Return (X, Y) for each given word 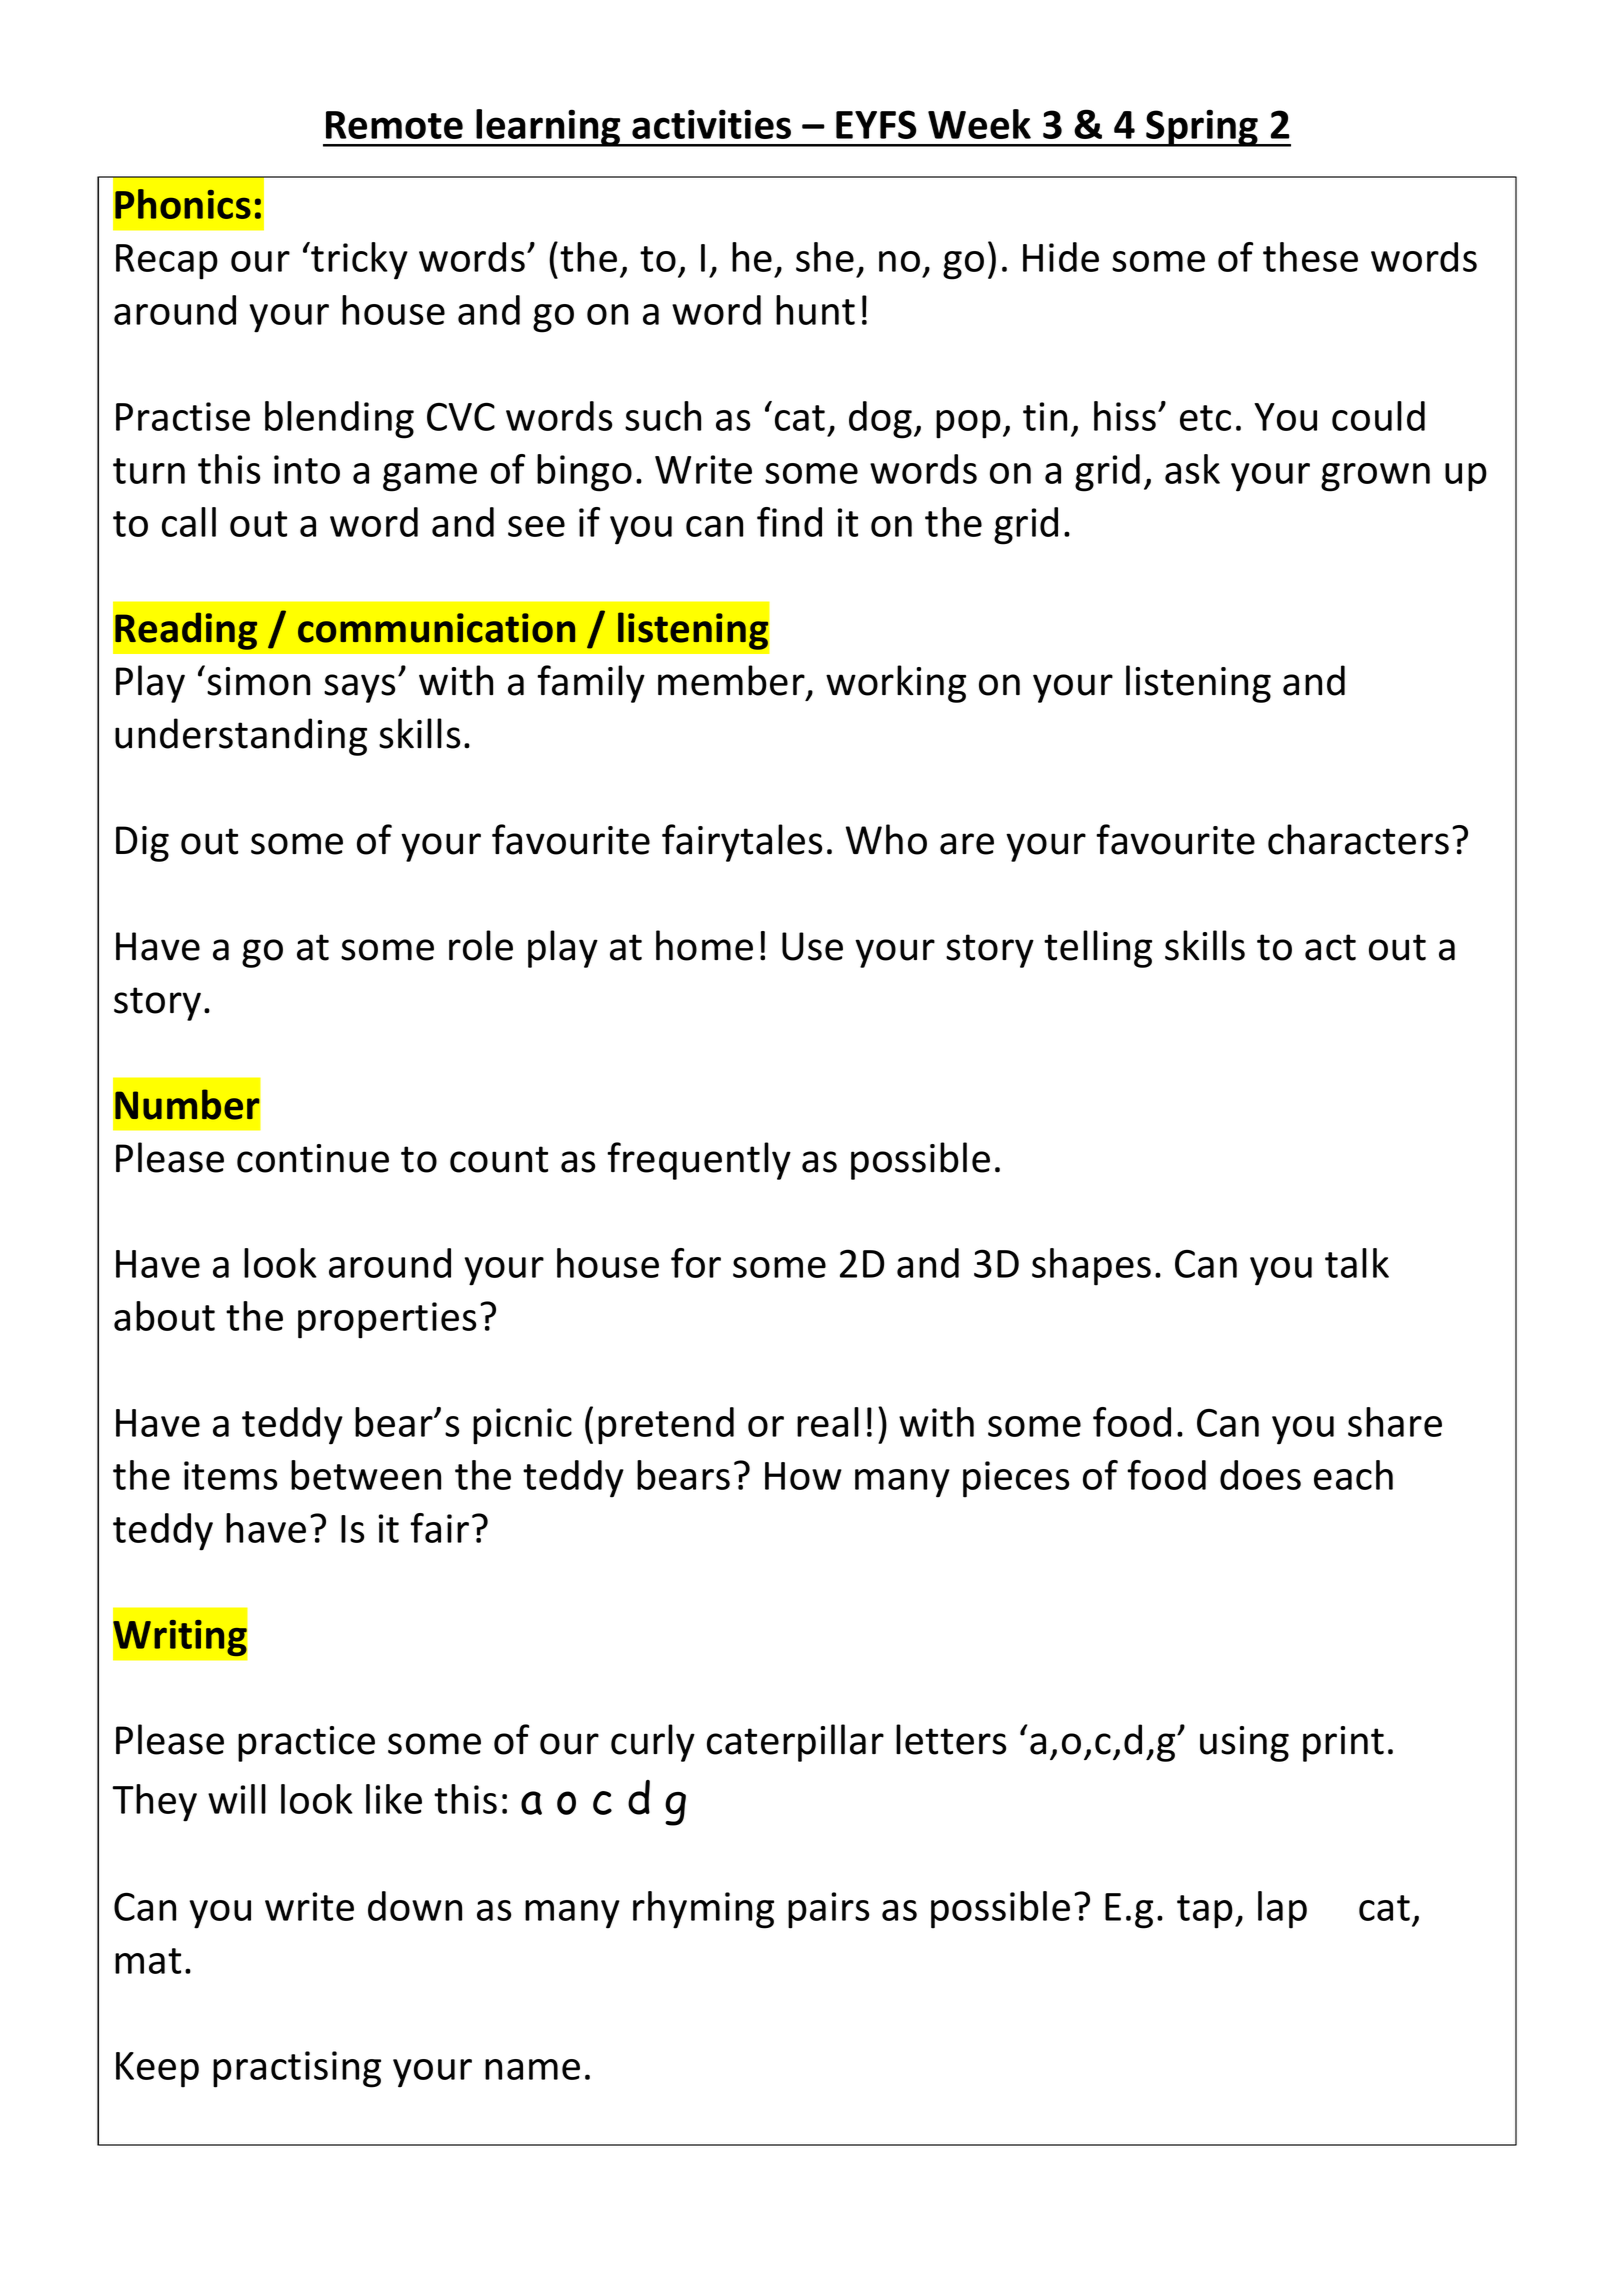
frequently (699, 1161)
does (1260, 1475)
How (803, 1476)
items (230, 1475)
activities (711, 124)
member (731, 680)
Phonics (183, 204)
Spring (1202, 128)
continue (313, 1158)
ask (1192, 469)
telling (1098, 949)
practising (297, 2069)
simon (258, 681)
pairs (828, 1910)
